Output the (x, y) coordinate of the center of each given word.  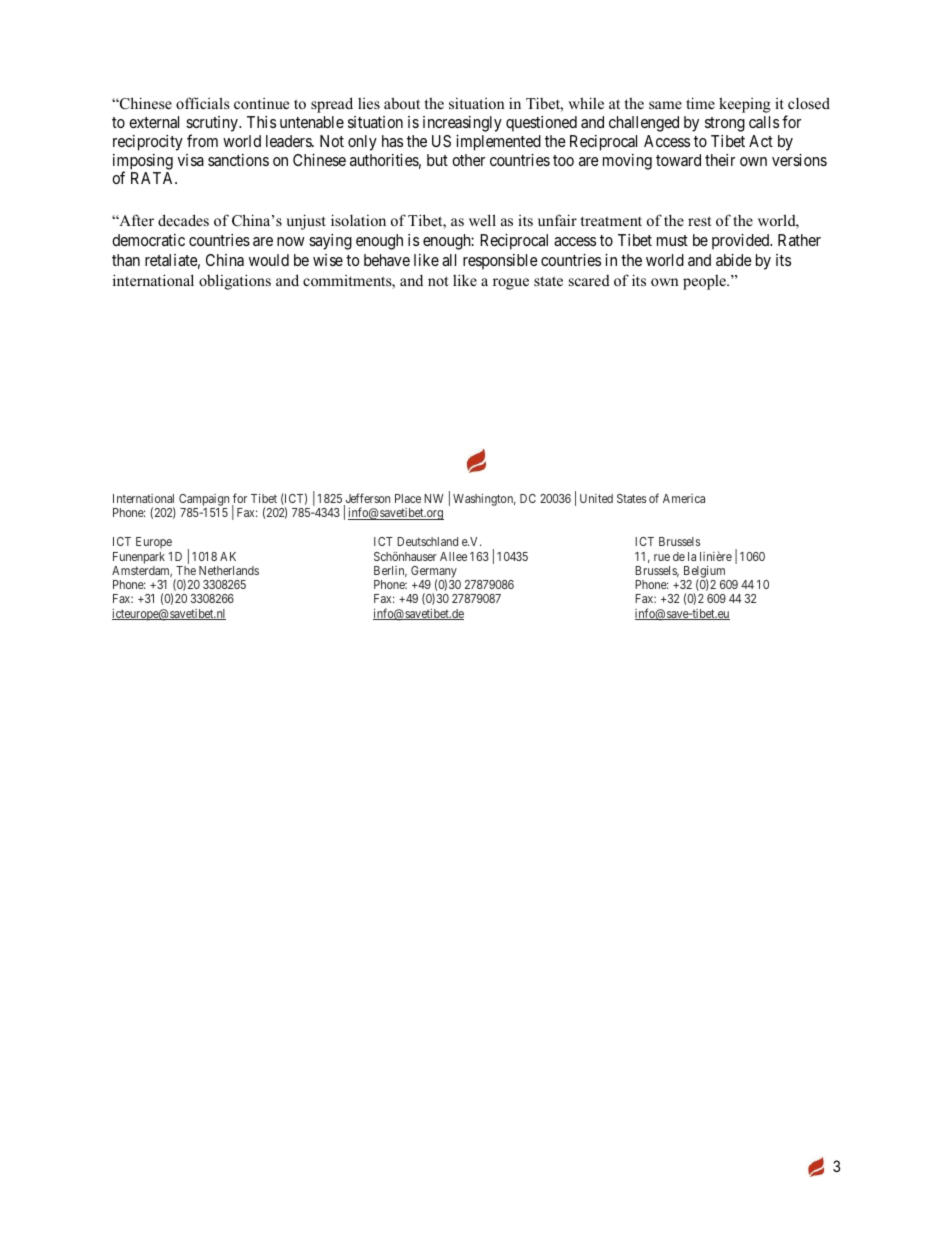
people (705, 282)
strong (725, 124)
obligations (235, 282)
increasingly (462, 124)
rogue (511, 284)
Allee (453, 556)
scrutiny (213, 125)
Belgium (704, 572)
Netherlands (229, 570)
